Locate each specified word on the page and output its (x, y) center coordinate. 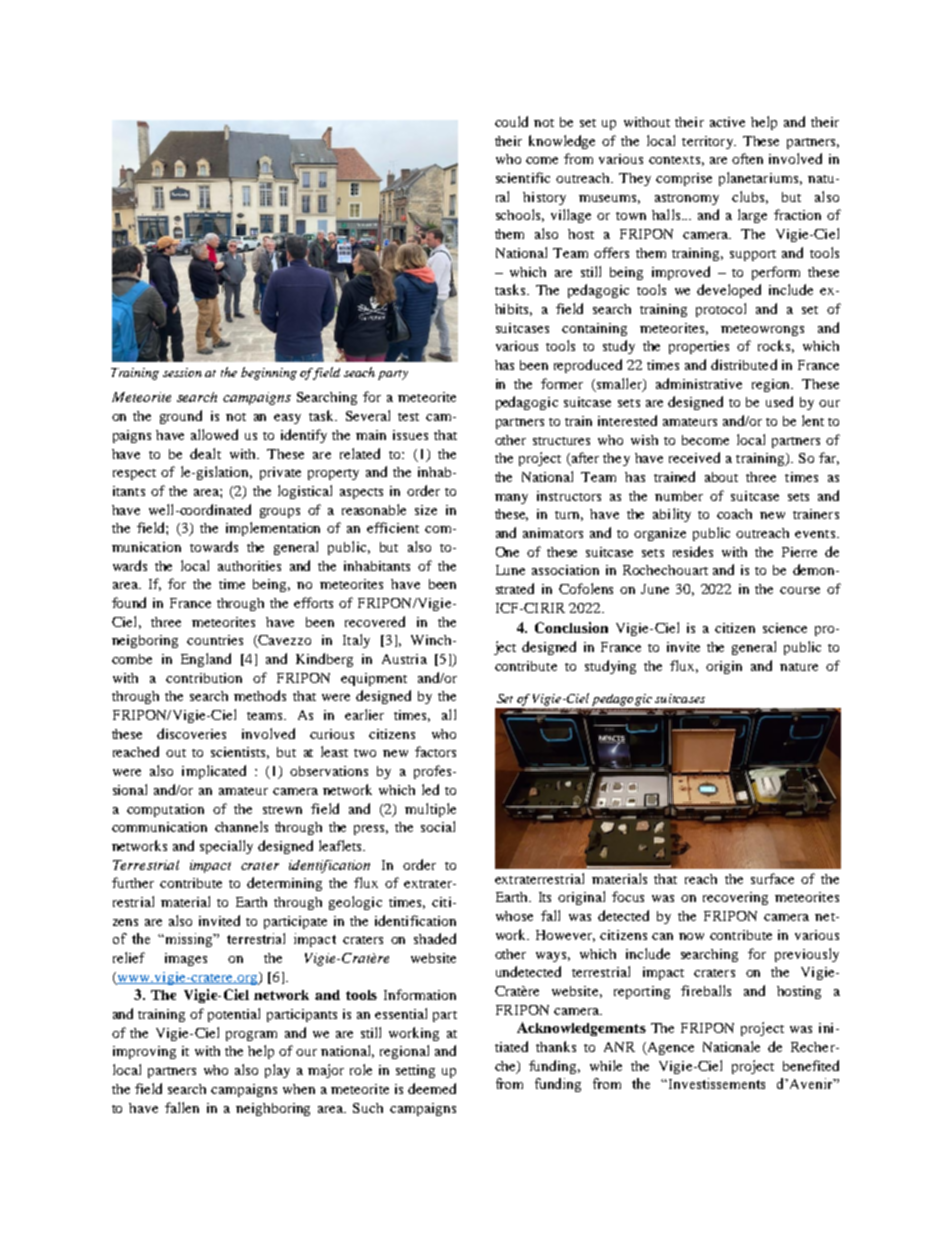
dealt (205, 453)
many (511, 499)
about (721, 477)
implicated (214, 772)
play (277, 1071)
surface (772, 878)
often (747, 158)
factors (435, 751)
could (511, 121)
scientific (523, 177)
